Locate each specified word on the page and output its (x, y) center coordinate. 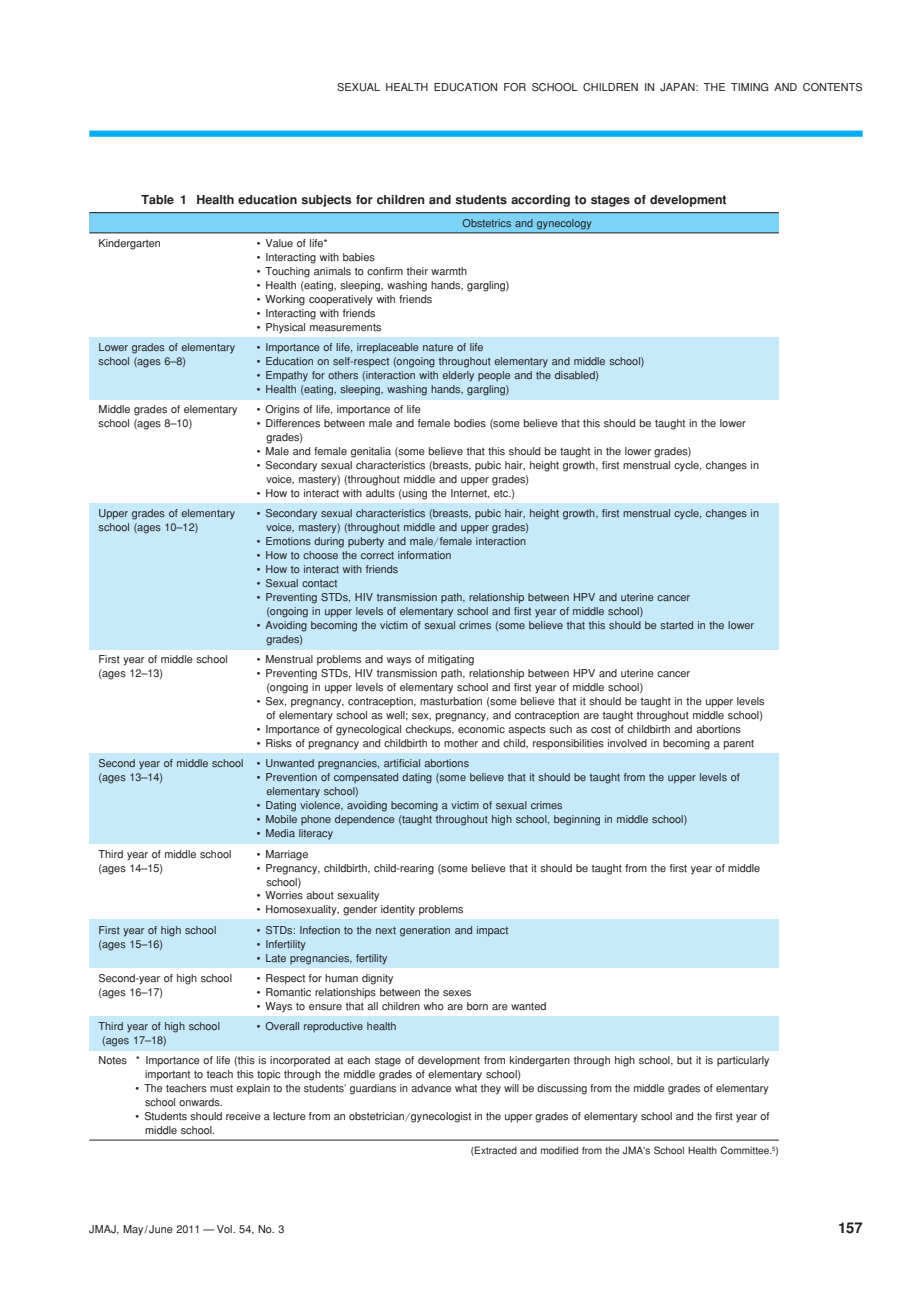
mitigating (451, 660)
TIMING (749, 87)
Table (157, 200)
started (677, 625)
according (540, 201)
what (466, 1088)
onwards (200, 1102)
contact (319, 583)
